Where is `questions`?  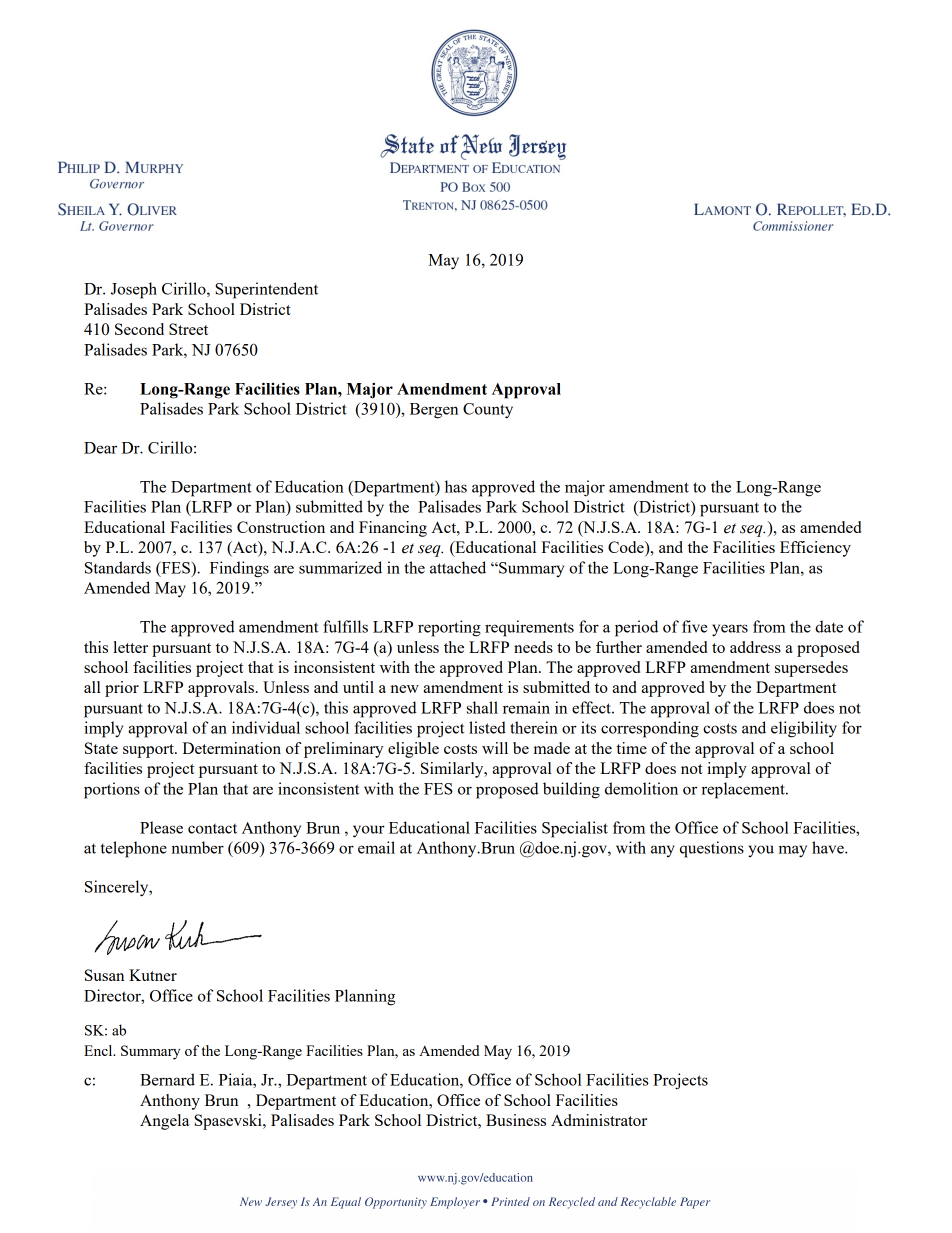
questions is located at coordinates (712, 849).
